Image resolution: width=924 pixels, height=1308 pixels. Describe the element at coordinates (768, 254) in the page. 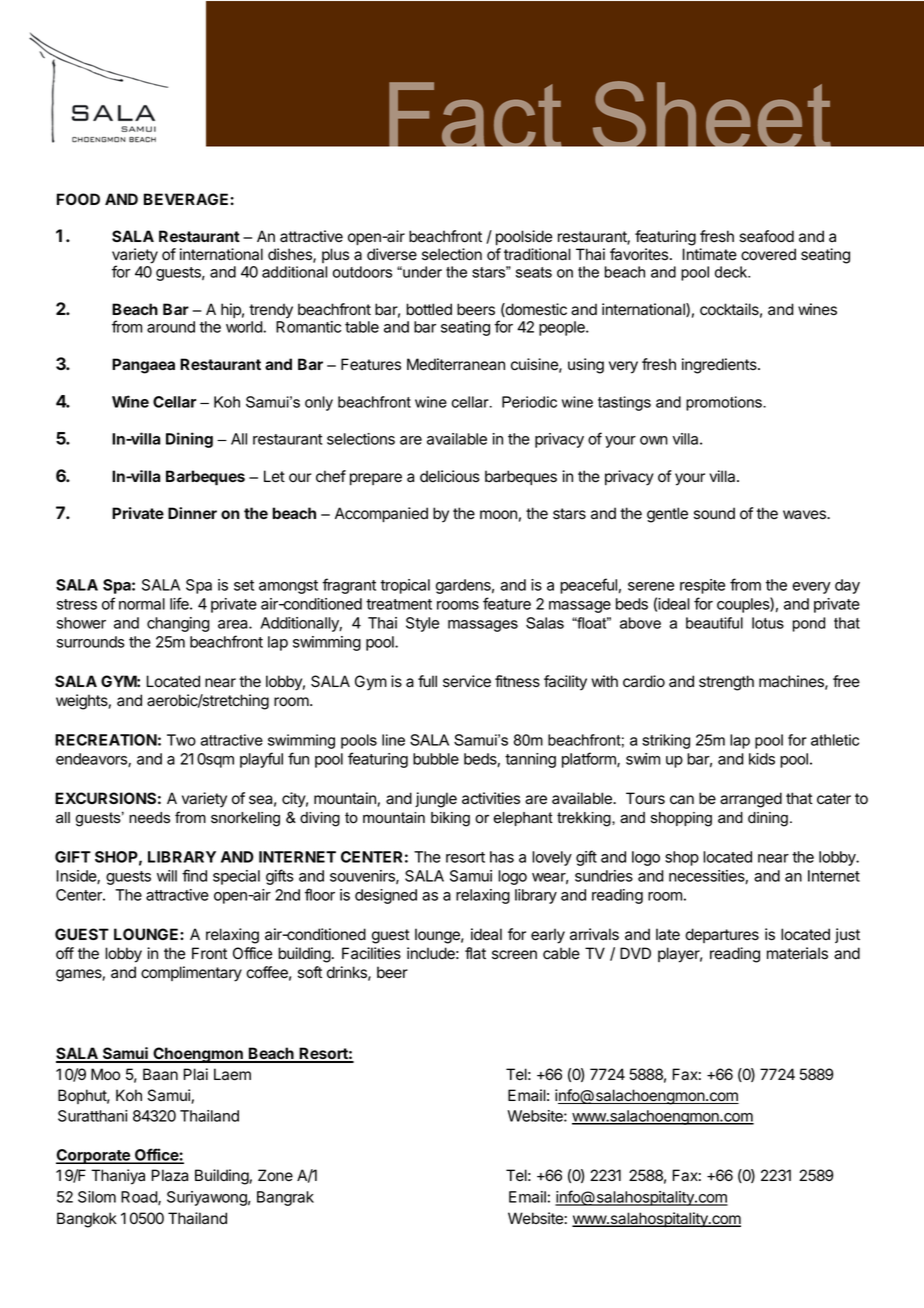

I see `covered` at that location.
